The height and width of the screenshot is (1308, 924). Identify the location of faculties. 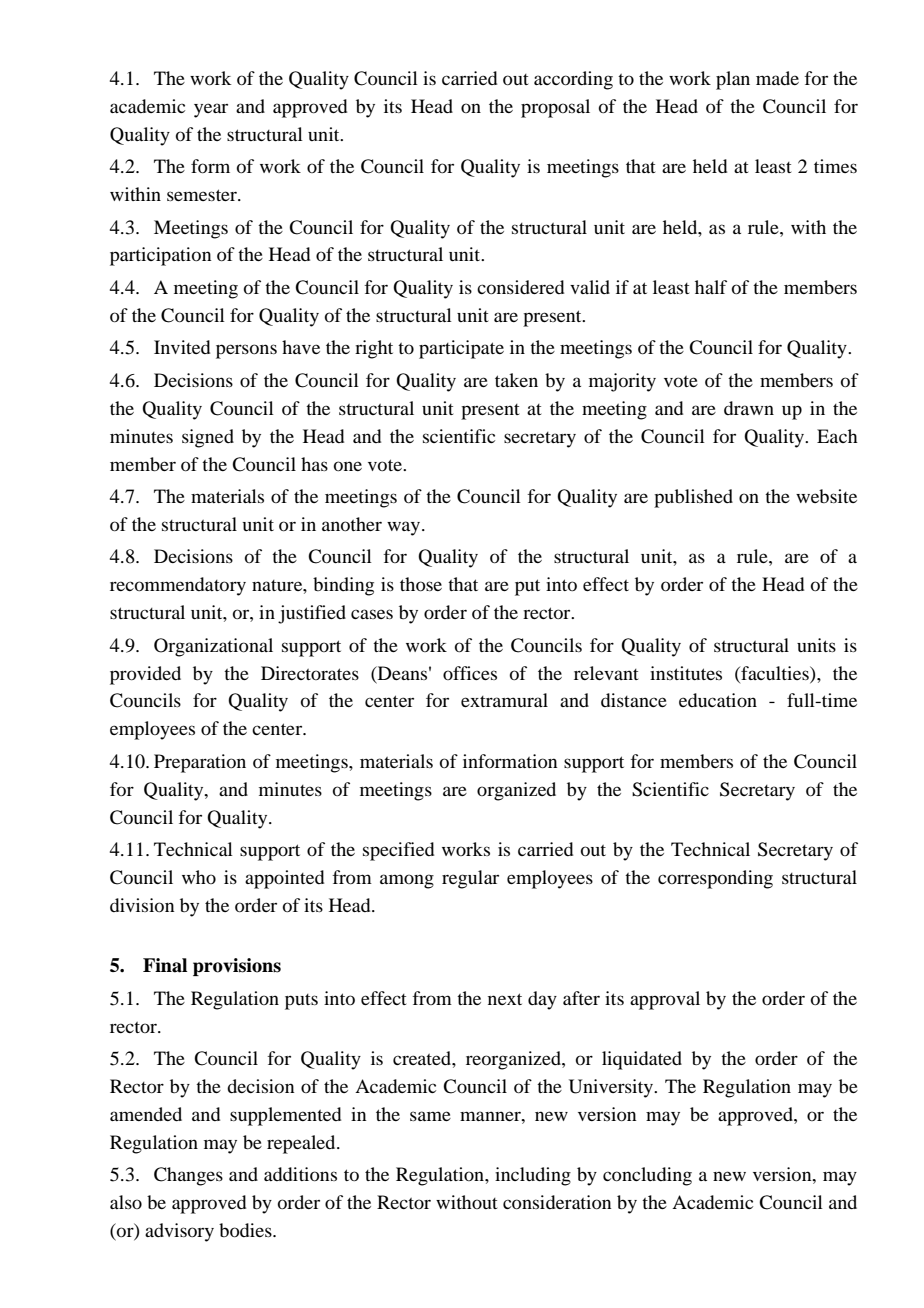
(775, 673).
